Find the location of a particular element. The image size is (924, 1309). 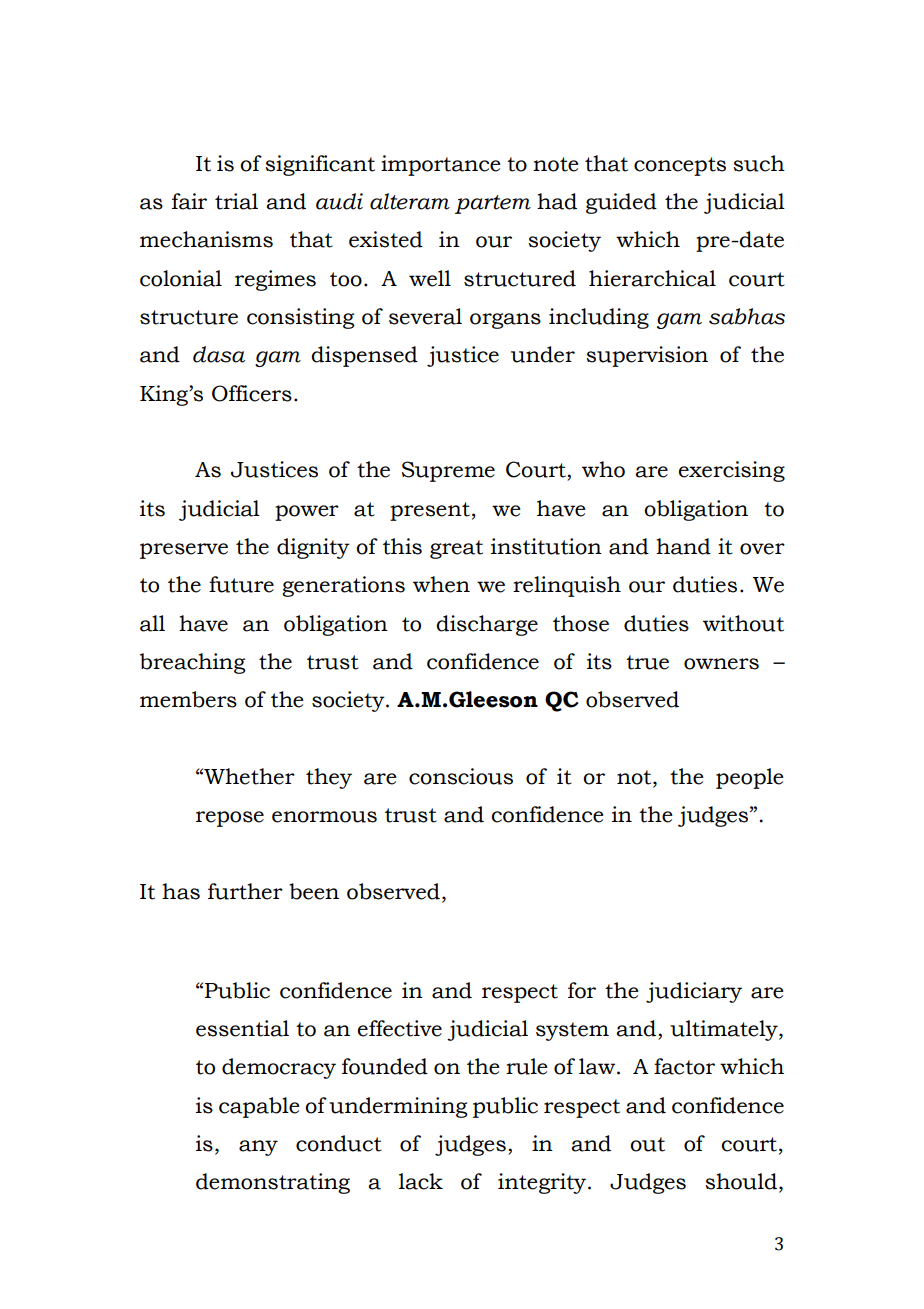

judiciary is located at coordinates (694, 992).
